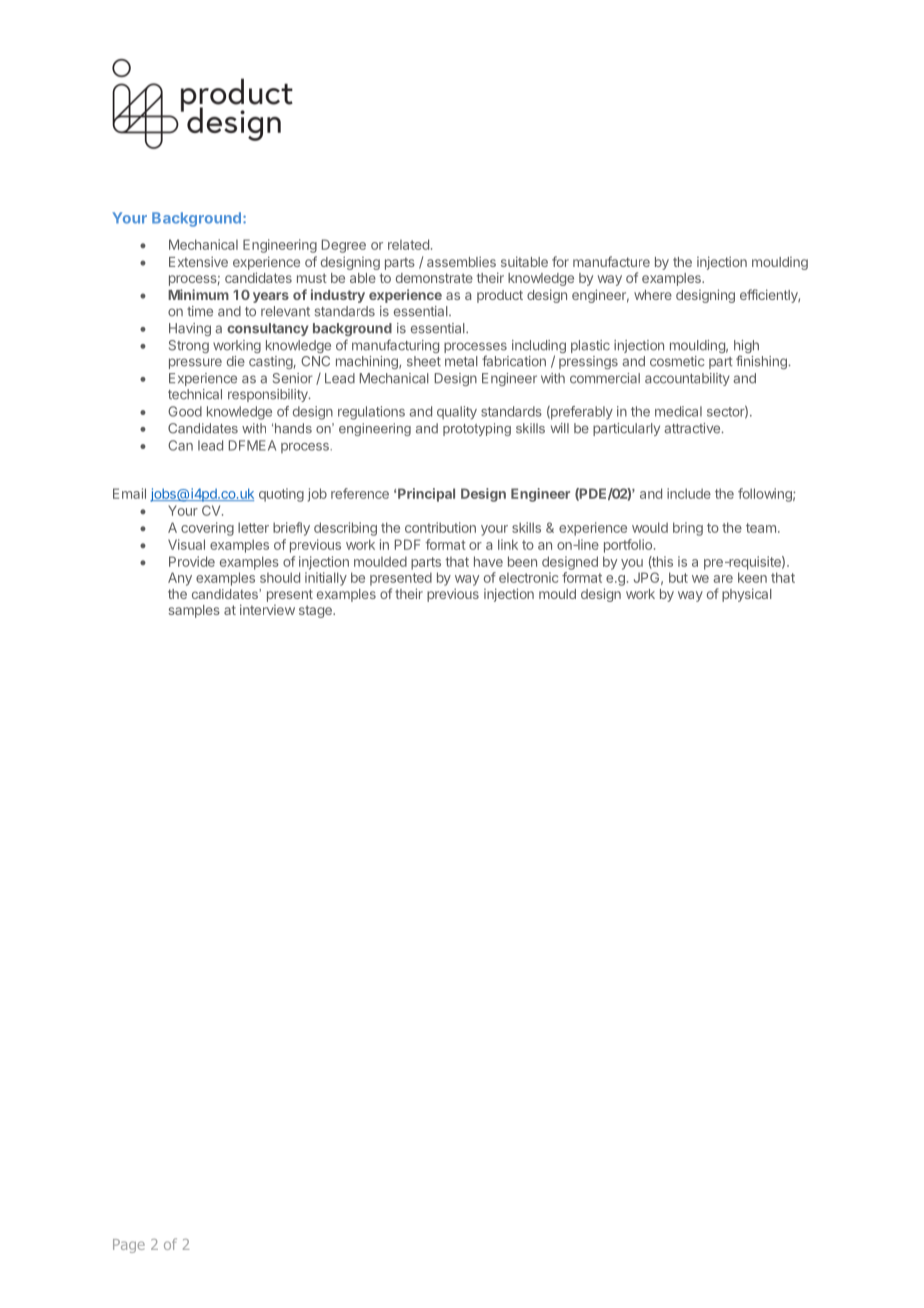 This screenshot has height=1308, width=924. What do you see at coordinates (440, 527) in the screenshot?
I see `contribution` at bounding box center [440, 527].
